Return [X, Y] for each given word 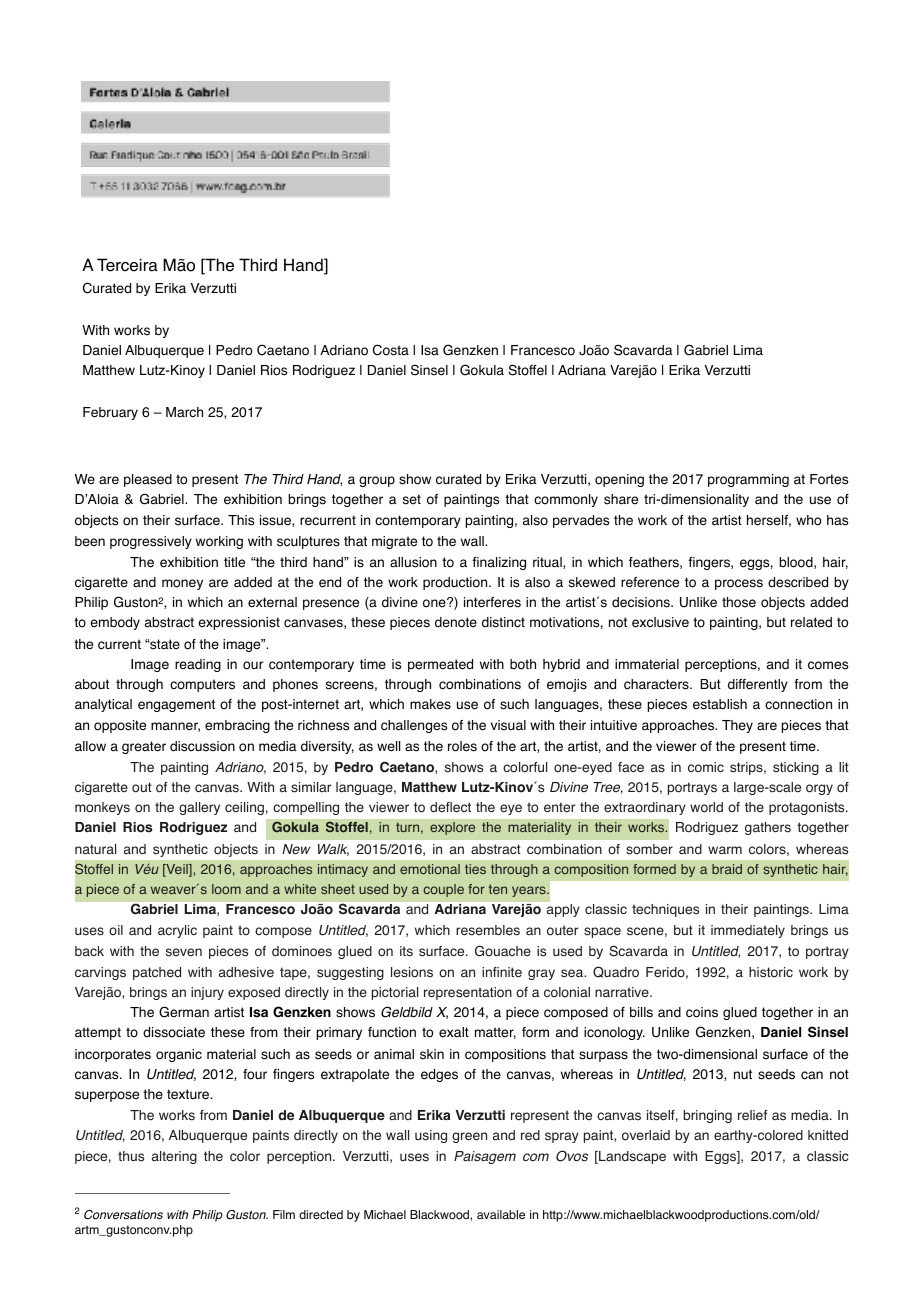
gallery [199, 808]
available [501, 1214]
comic [706, 767]
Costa [391, 350]
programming [748, 480]
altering [174, 1157]
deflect [450, 807]
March [184, 412]
